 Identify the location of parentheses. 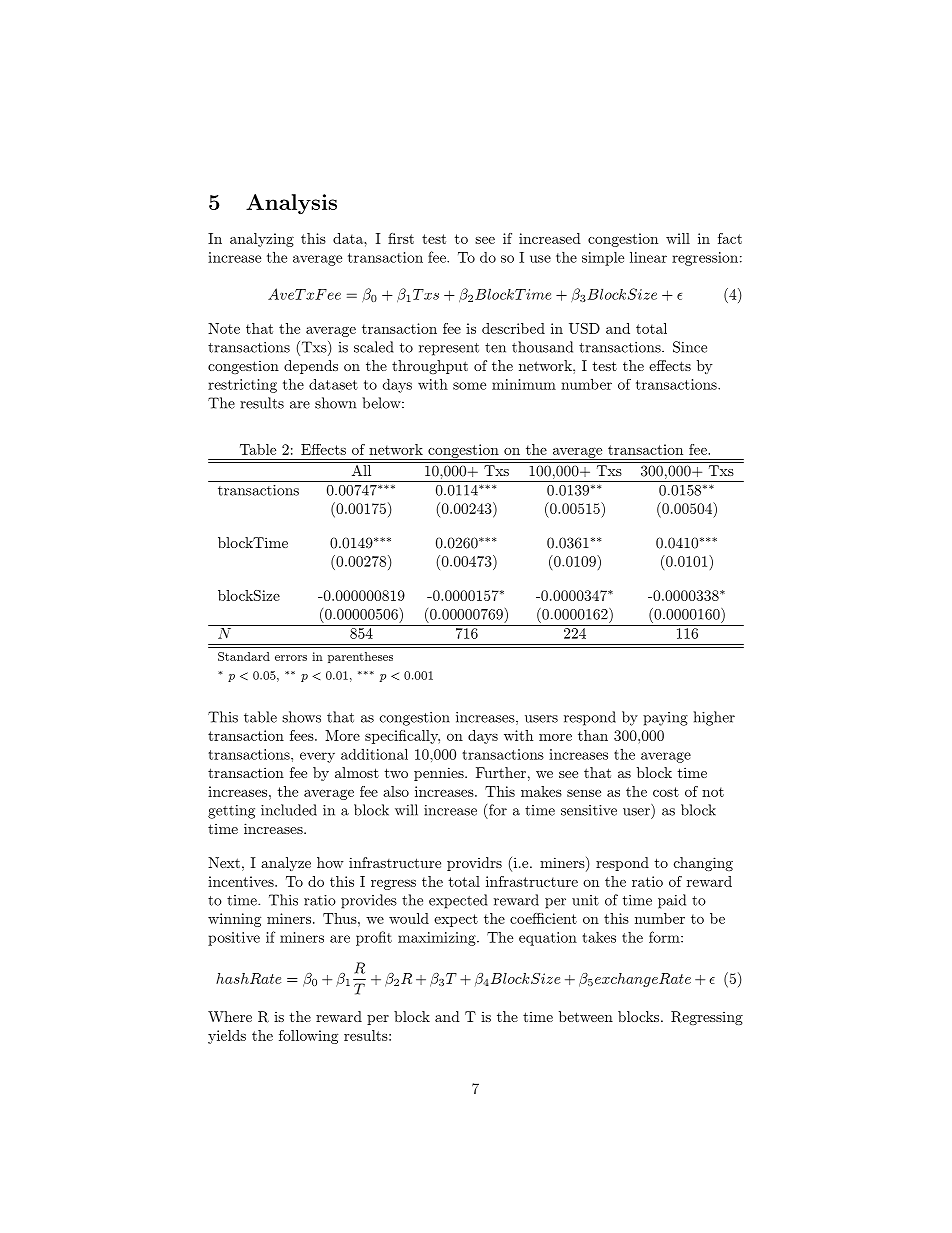
(360, 657).
